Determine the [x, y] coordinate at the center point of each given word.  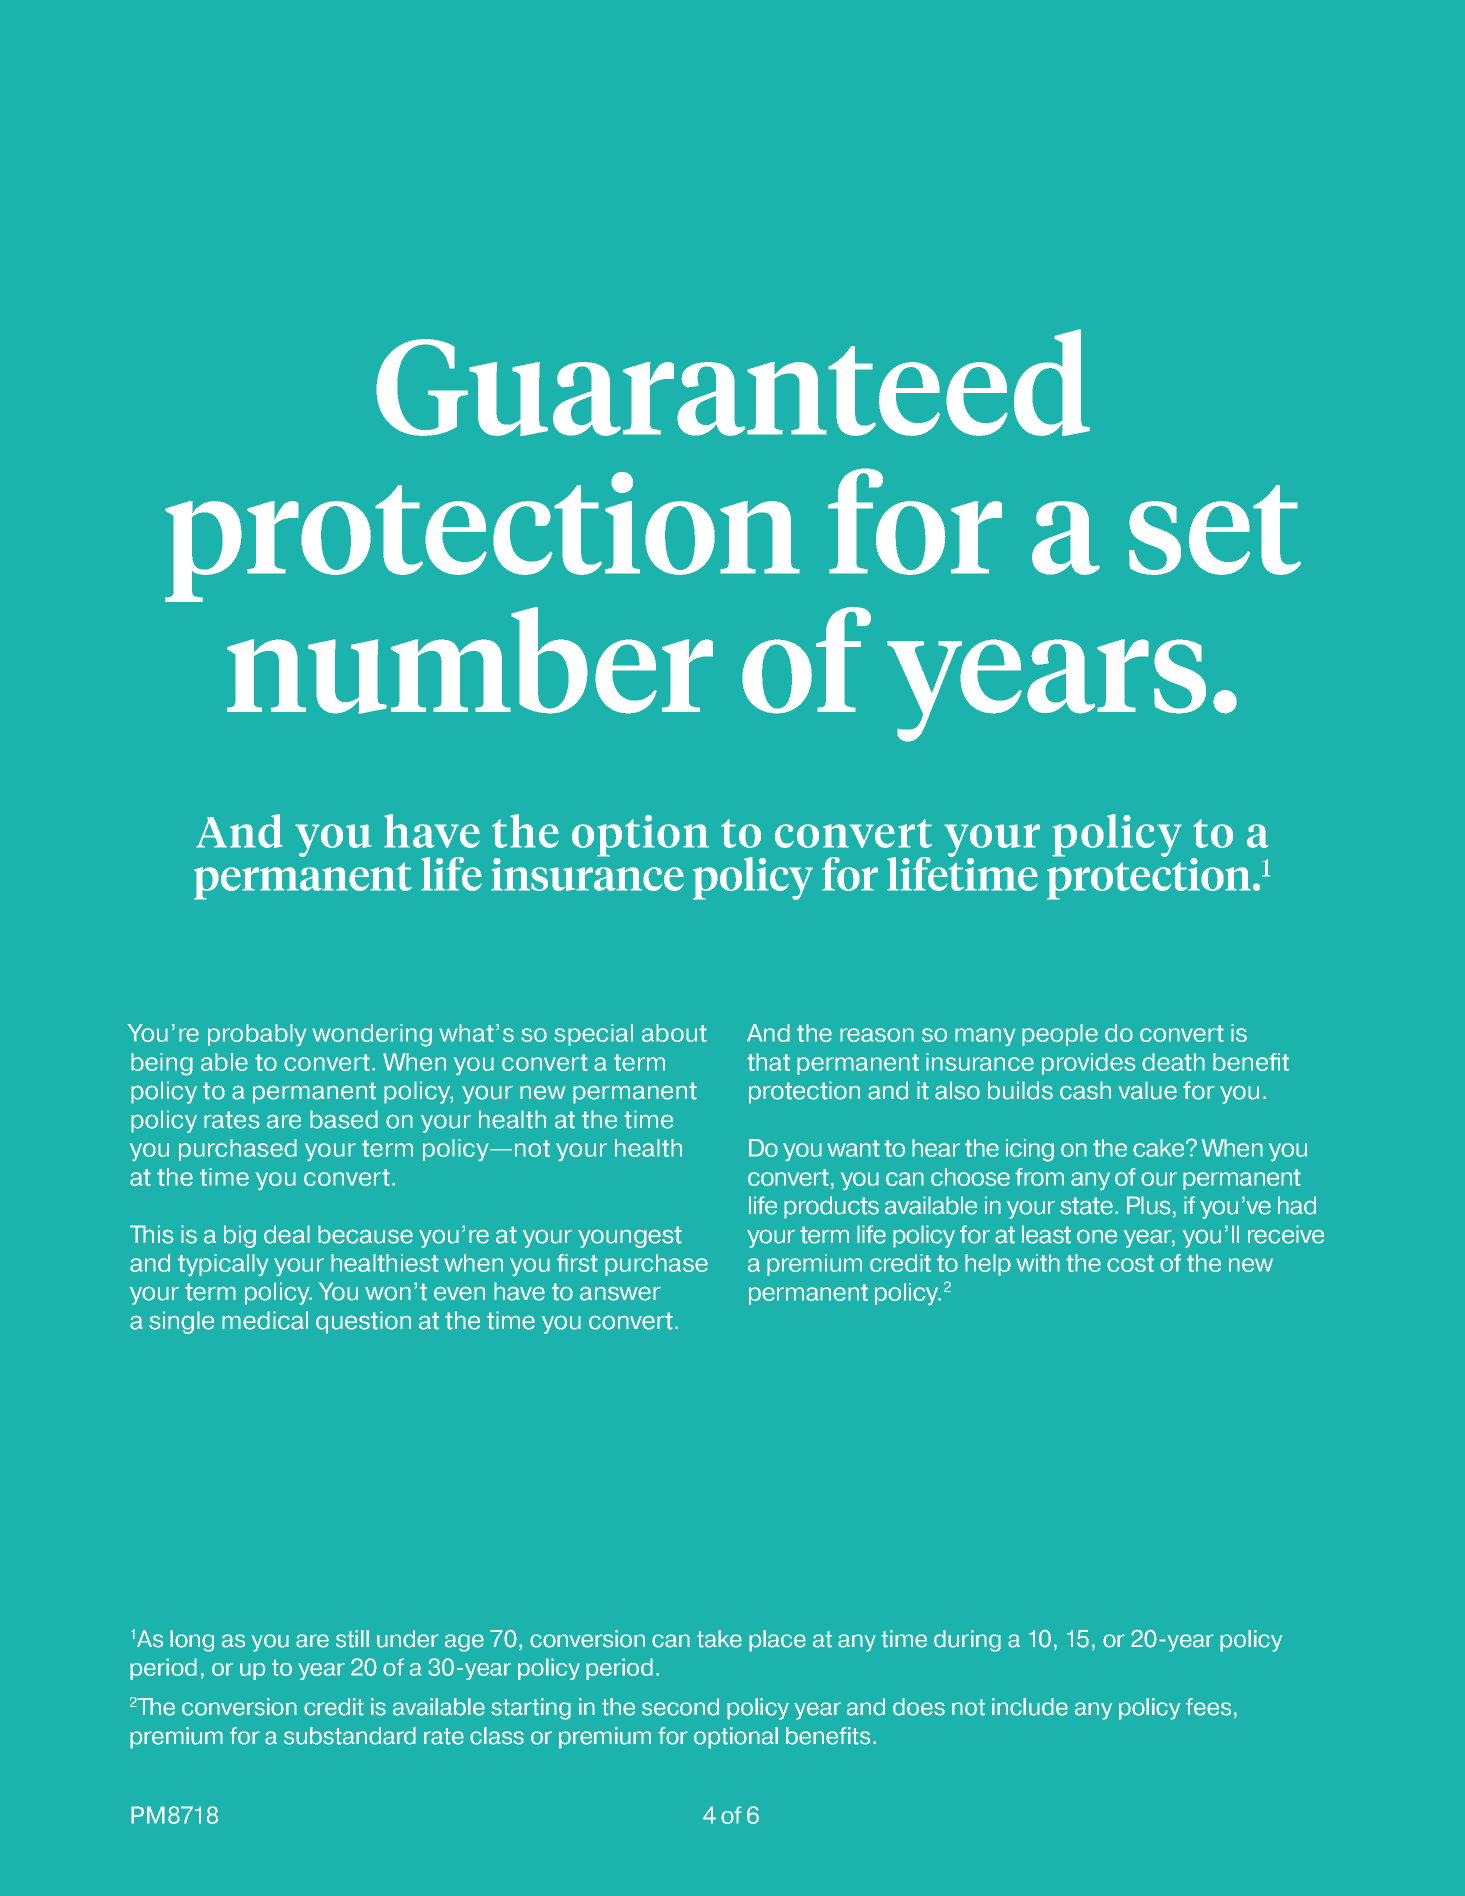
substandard [350, 1736]
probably [257, 1035]
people [1060, 1035]
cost [1130, 1263]
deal [287, 1234]
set [1215, 530]
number [470, 660]
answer [620, 1293]
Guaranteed [733, 382]
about [674, 1033]
